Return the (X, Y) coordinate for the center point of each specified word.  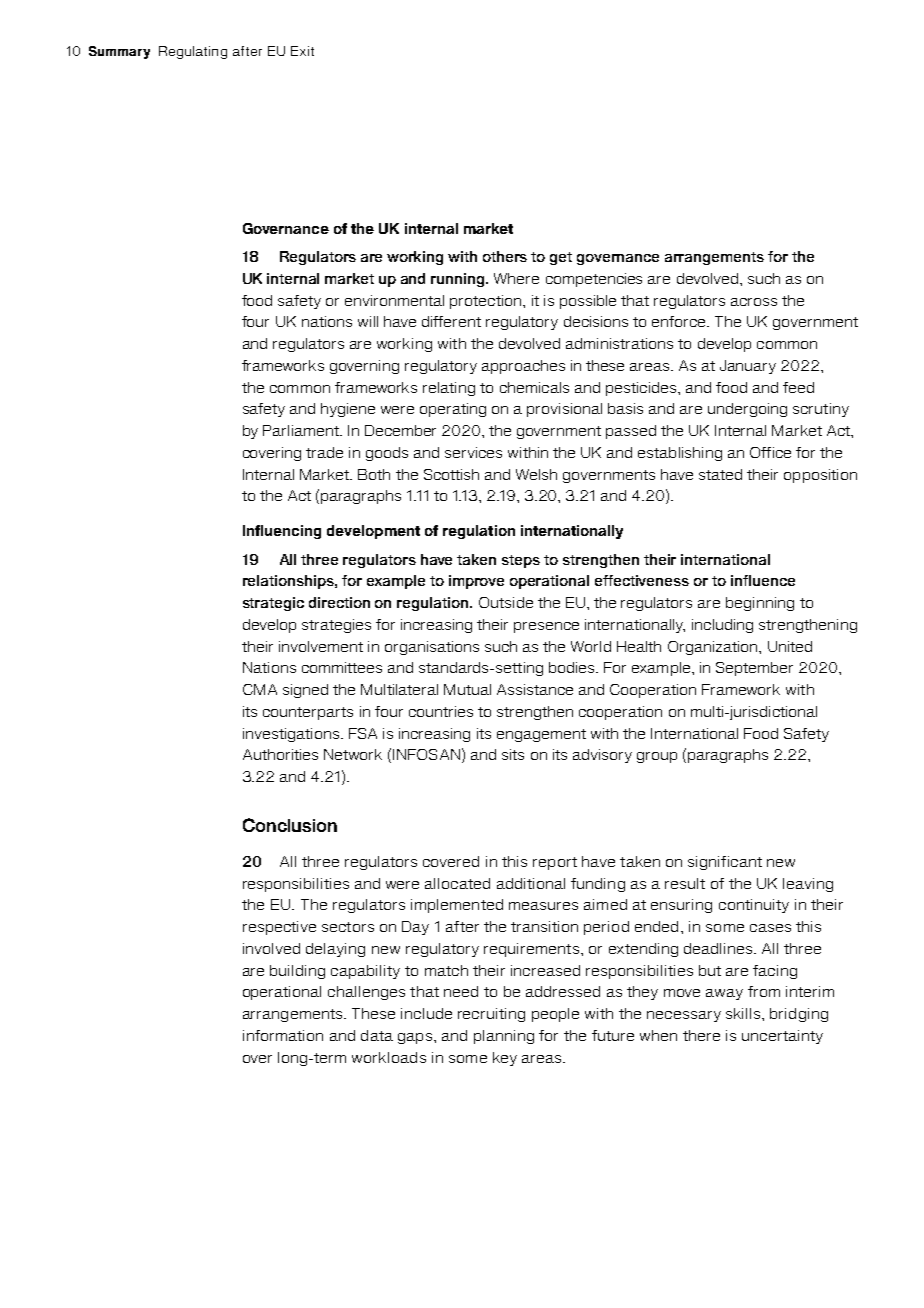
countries (441, 711)
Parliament (302, 430)
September (754, 669)
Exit (302, 51)
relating (449, 389)
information (283, 1035)
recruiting (491, 1015)
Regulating (193, 52)
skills (744, 1013)
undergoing (747, 410)
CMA (260, 689)
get (561, 258)
